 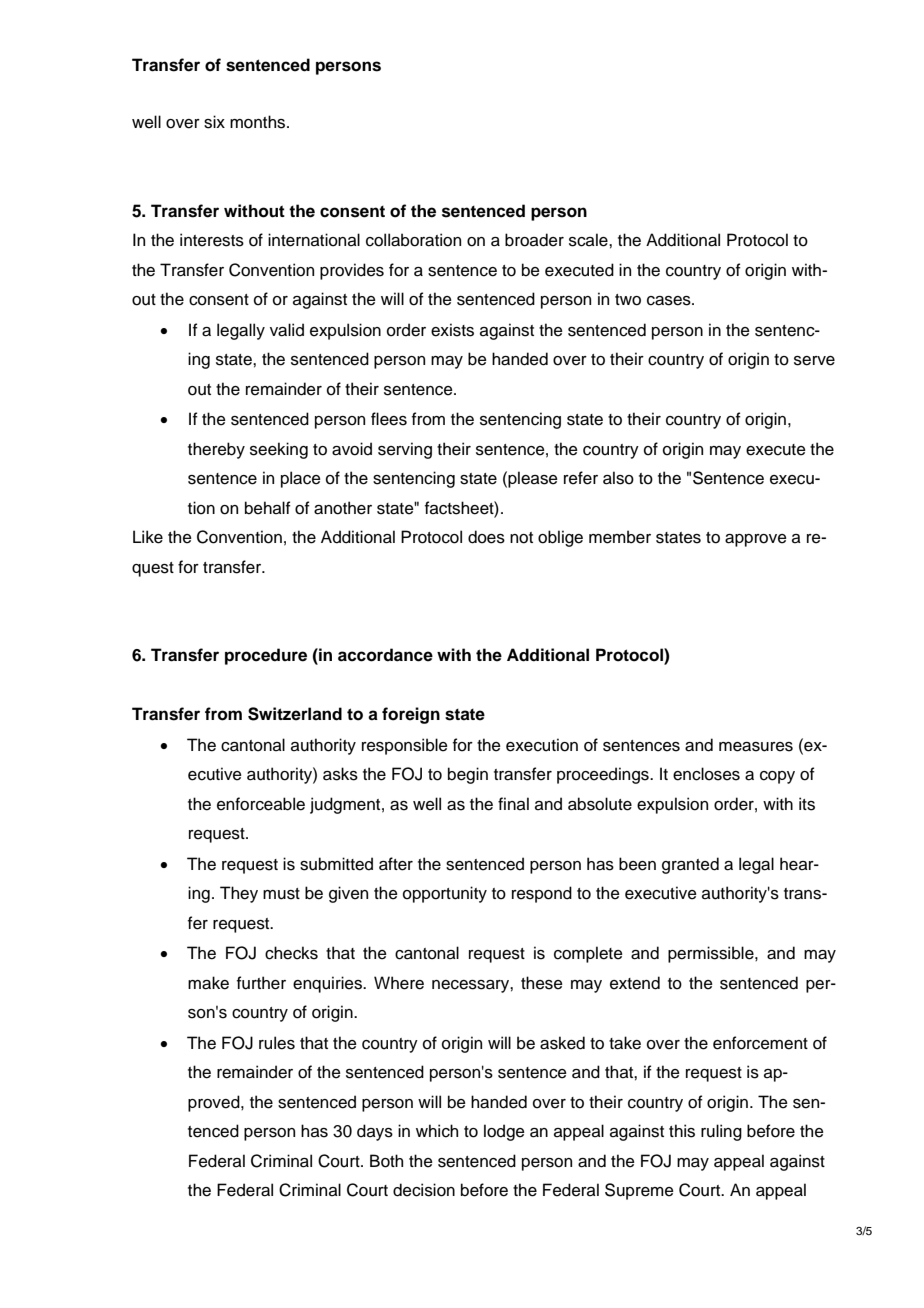 I want to click on lodge, so click(x=504, y=1132).
